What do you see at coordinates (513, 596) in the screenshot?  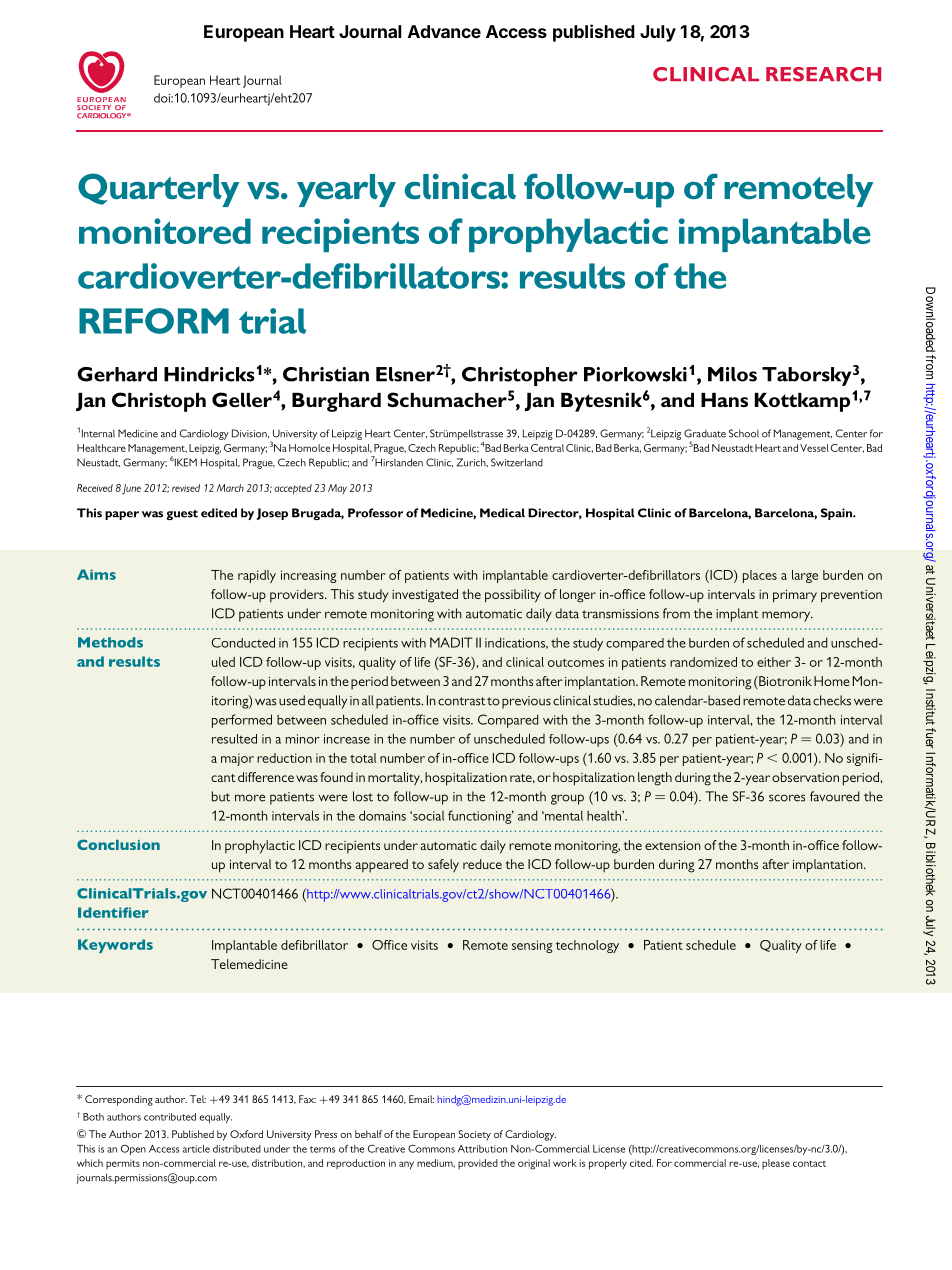 I see `possibility` at bounding box center [513, 596].
